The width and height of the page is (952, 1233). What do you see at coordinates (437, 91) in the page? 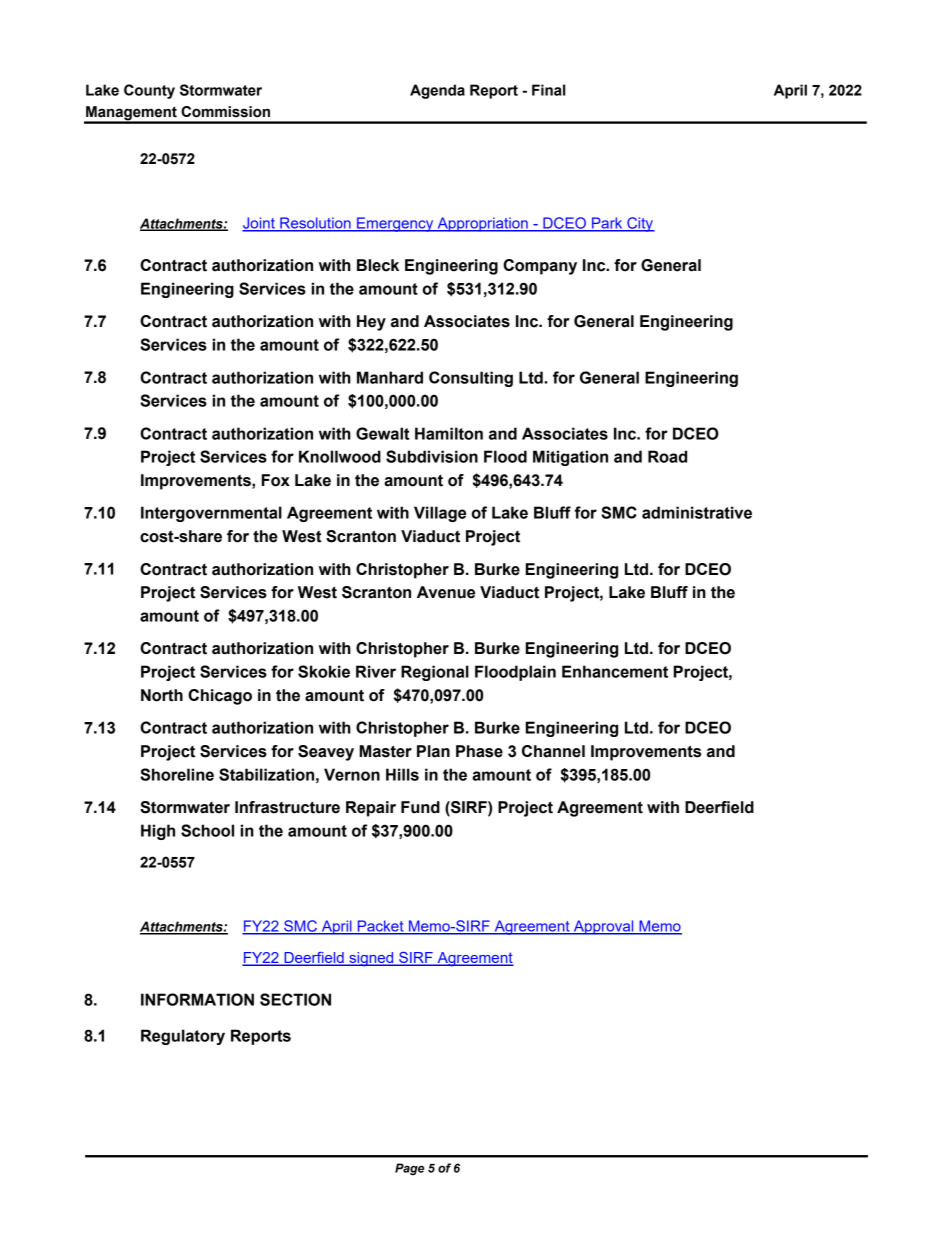
I see `Agenda` at bounding box center [437, 91].
